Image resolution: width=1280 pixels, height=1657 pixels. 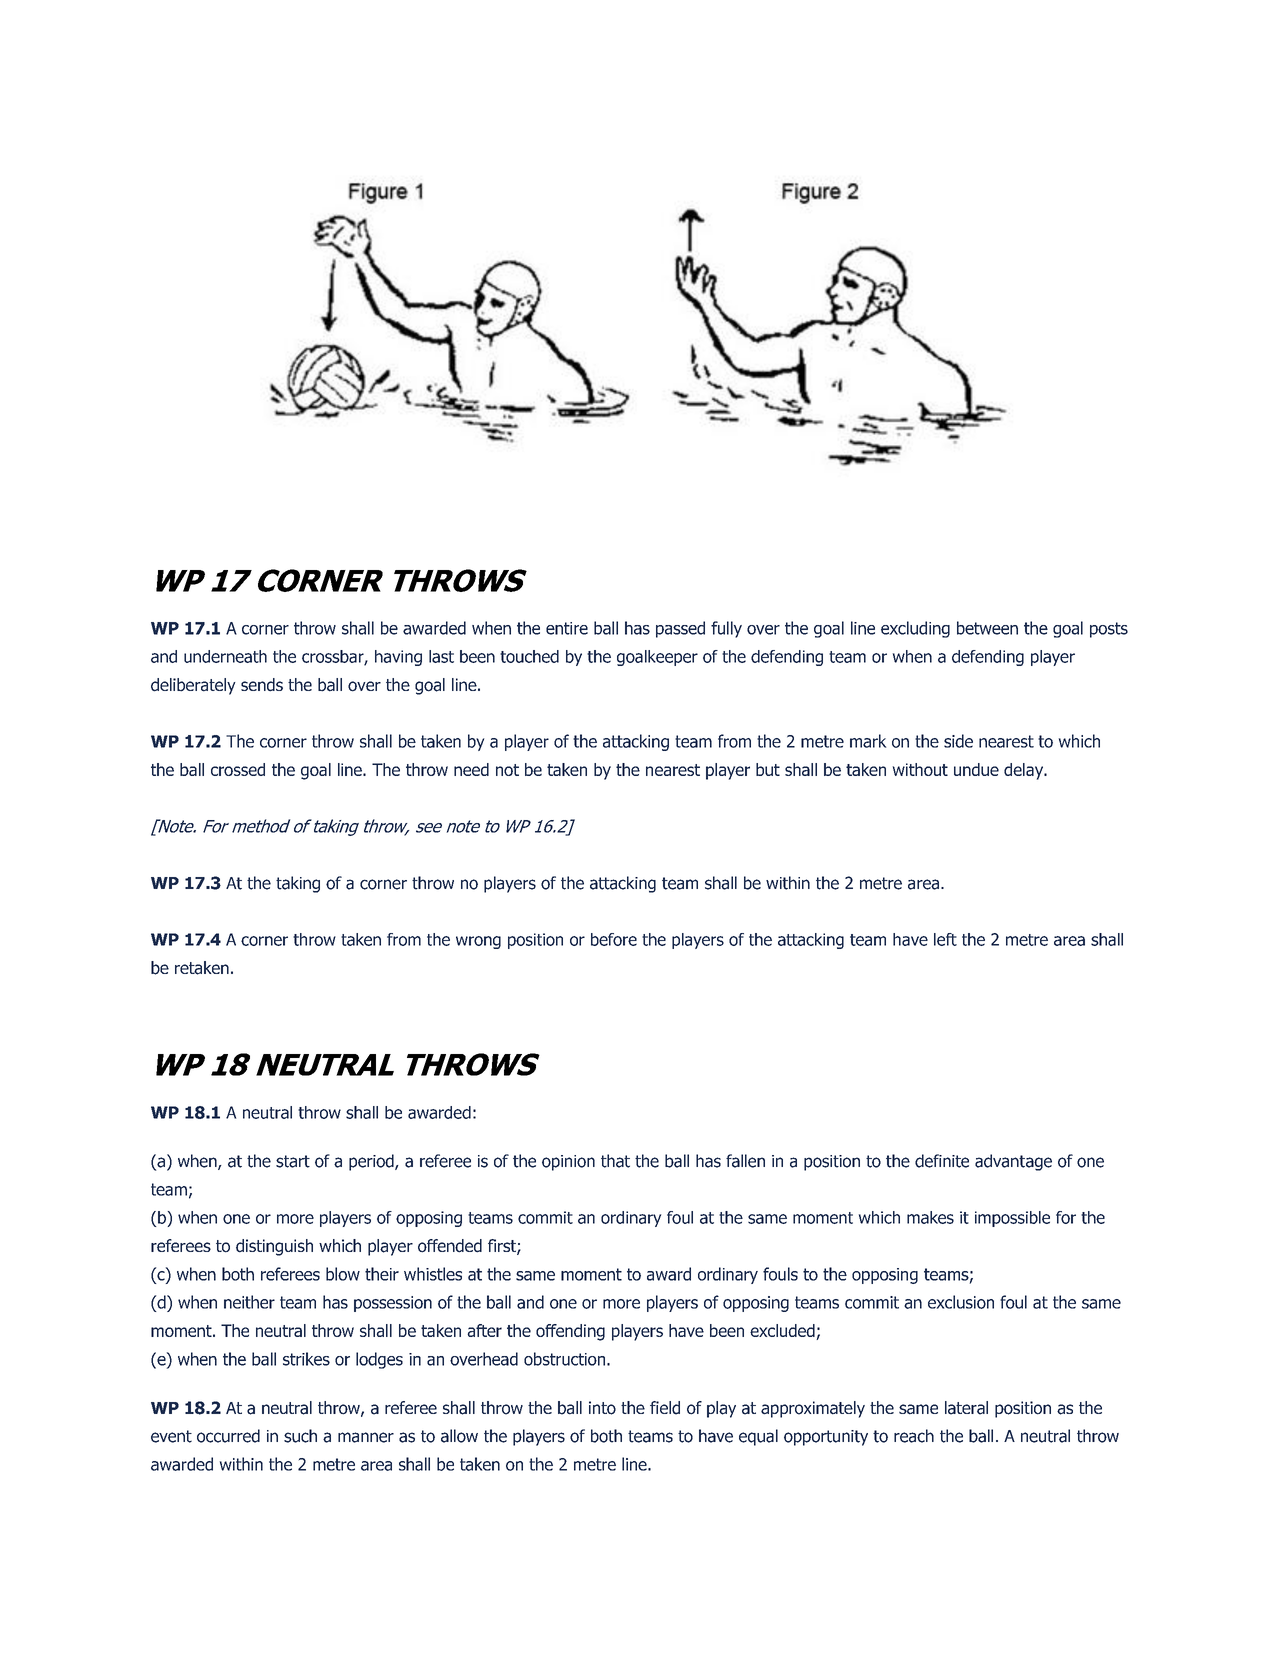 I want to click on start, so click(x=293, y=1161).
